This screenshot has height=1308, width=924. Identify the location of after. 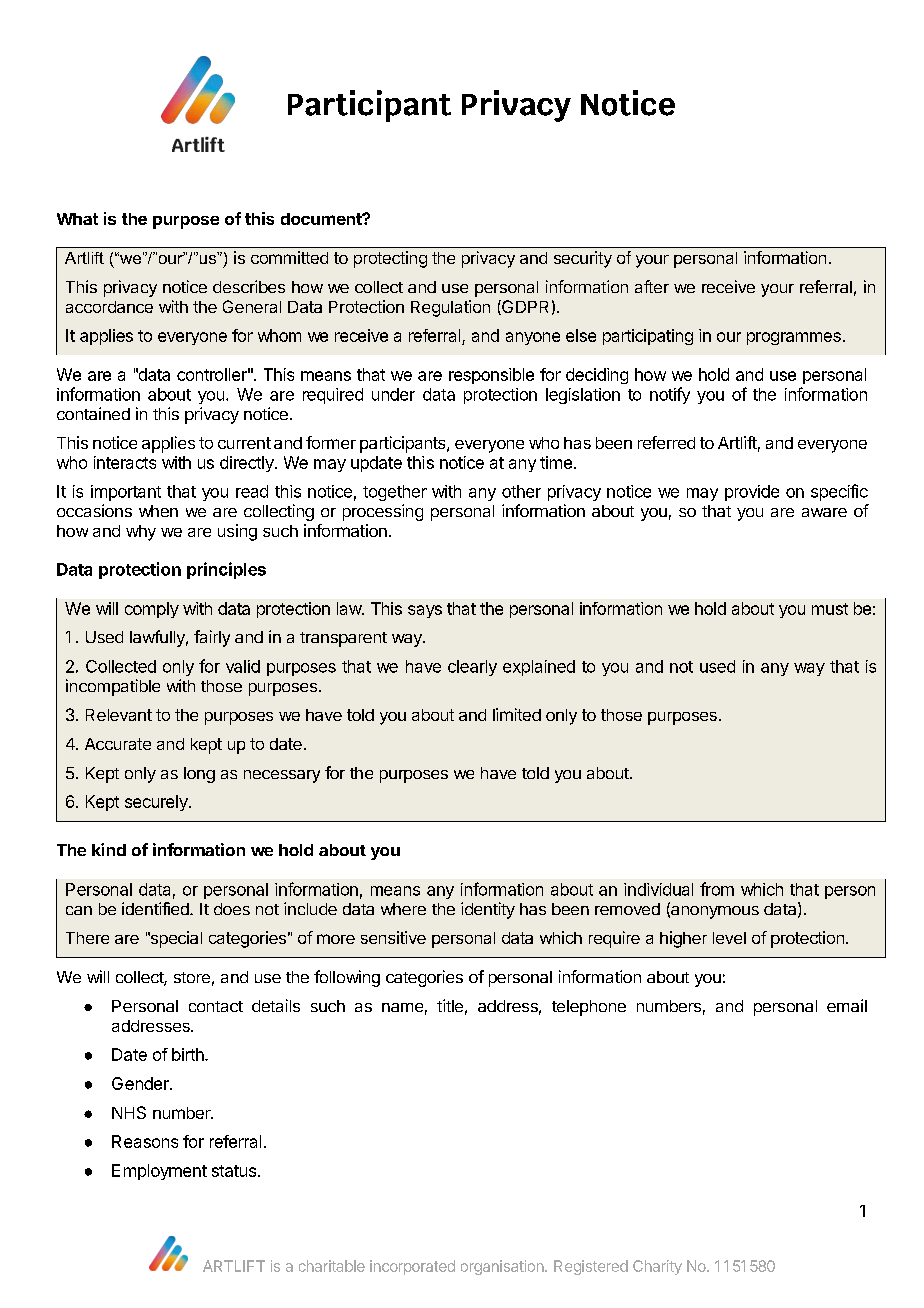
(652, 286).
